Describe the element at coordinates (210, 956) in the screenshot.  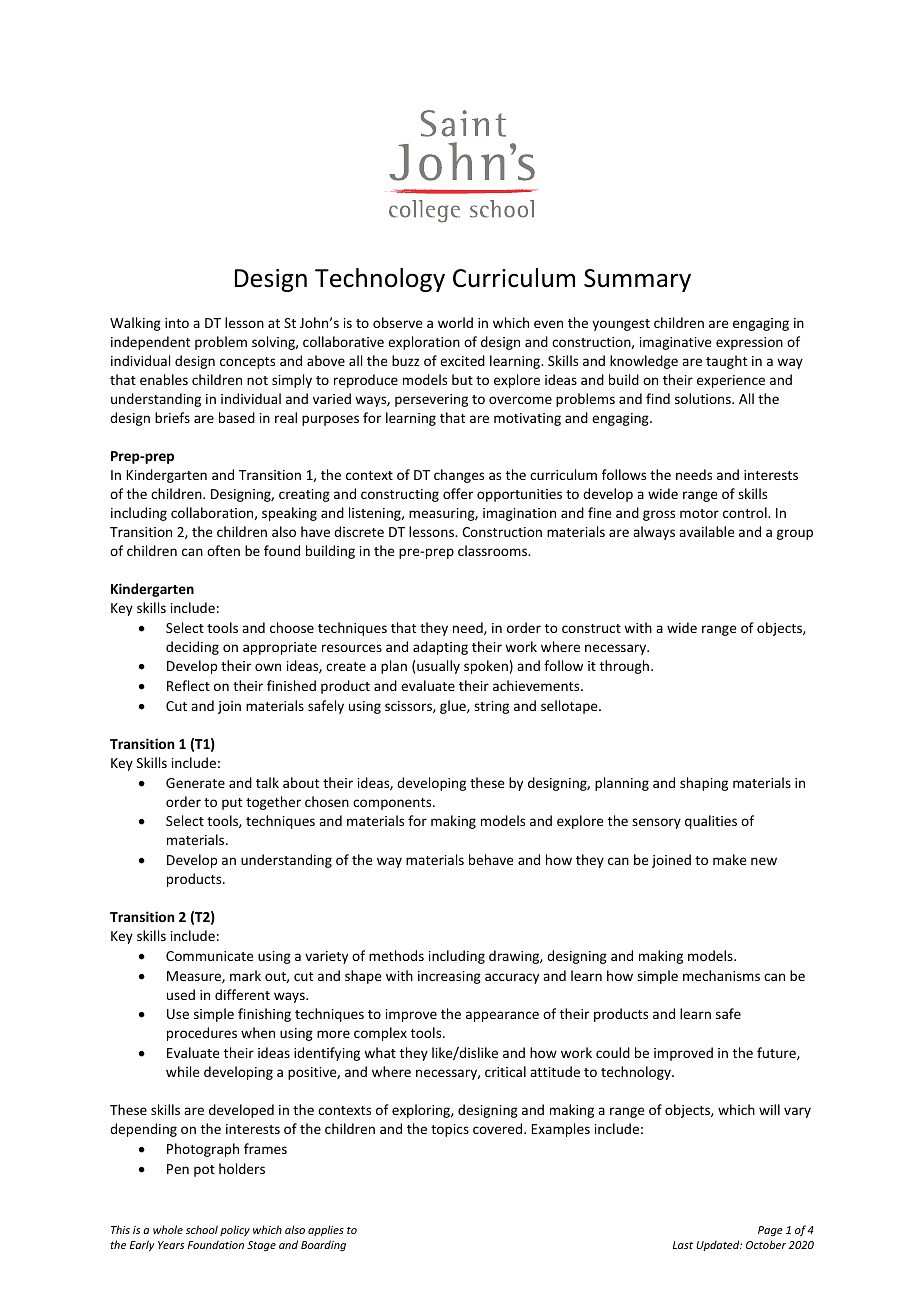
I see `Communicate` at that location.
